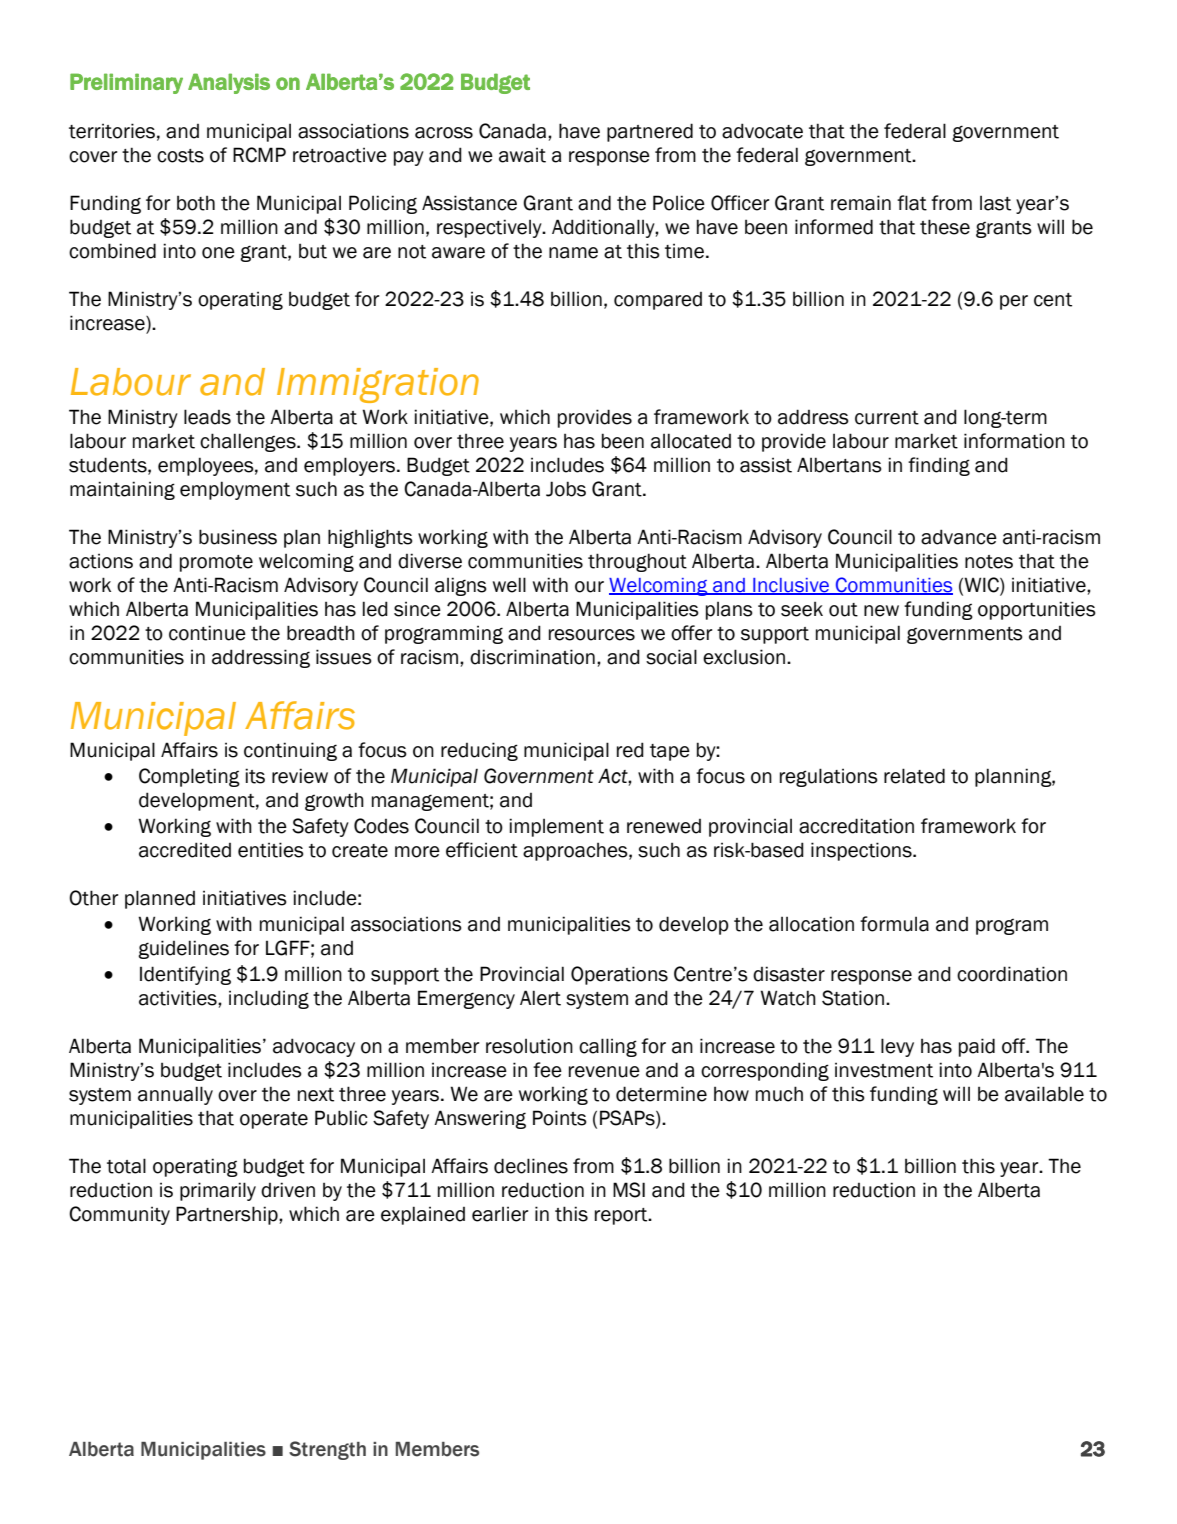  What do you see at coordinates (522, 155) in the screenshot?
I see `await` at bounding box center [522, 155].
